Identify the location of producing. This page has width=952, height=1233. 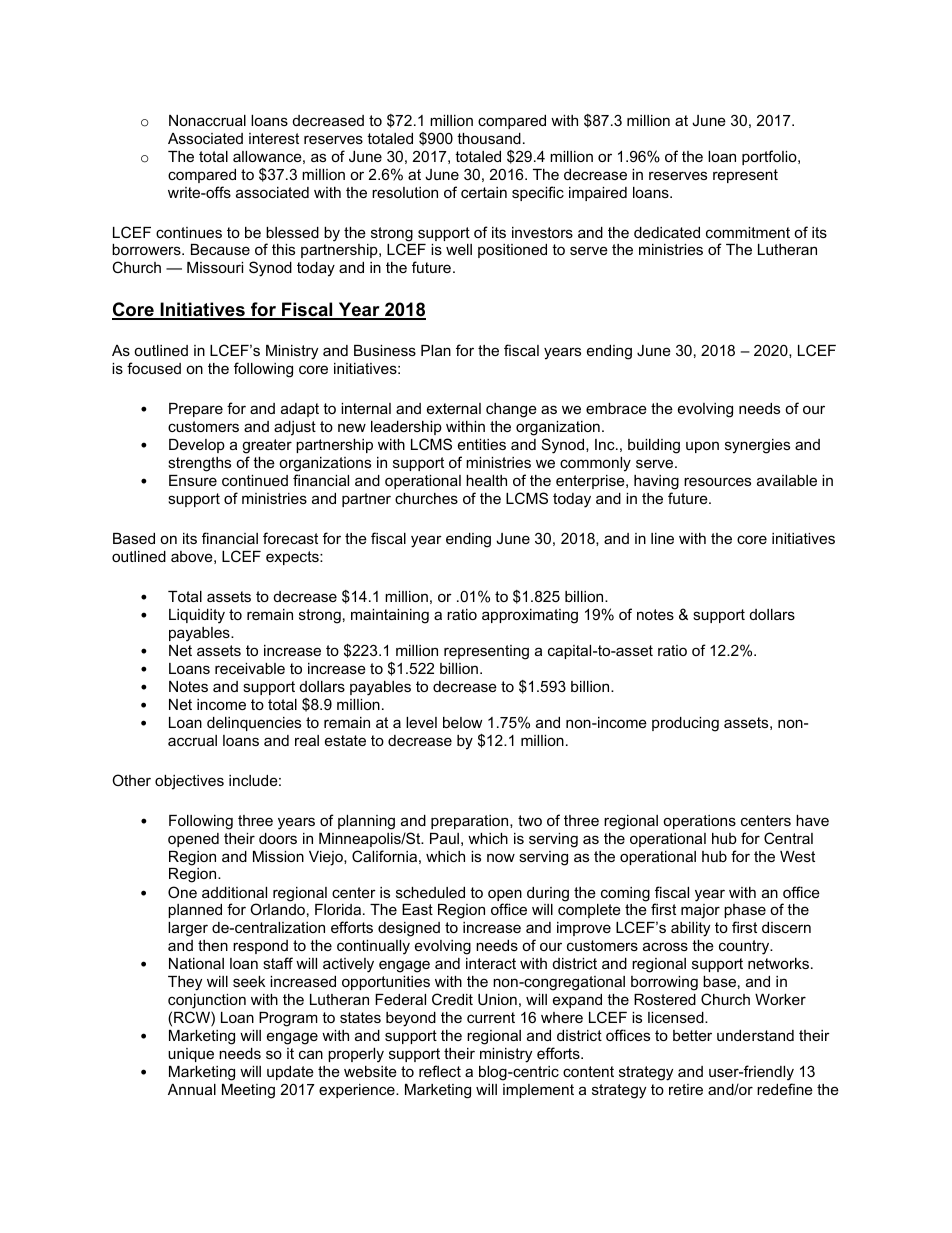
(685, 724).
